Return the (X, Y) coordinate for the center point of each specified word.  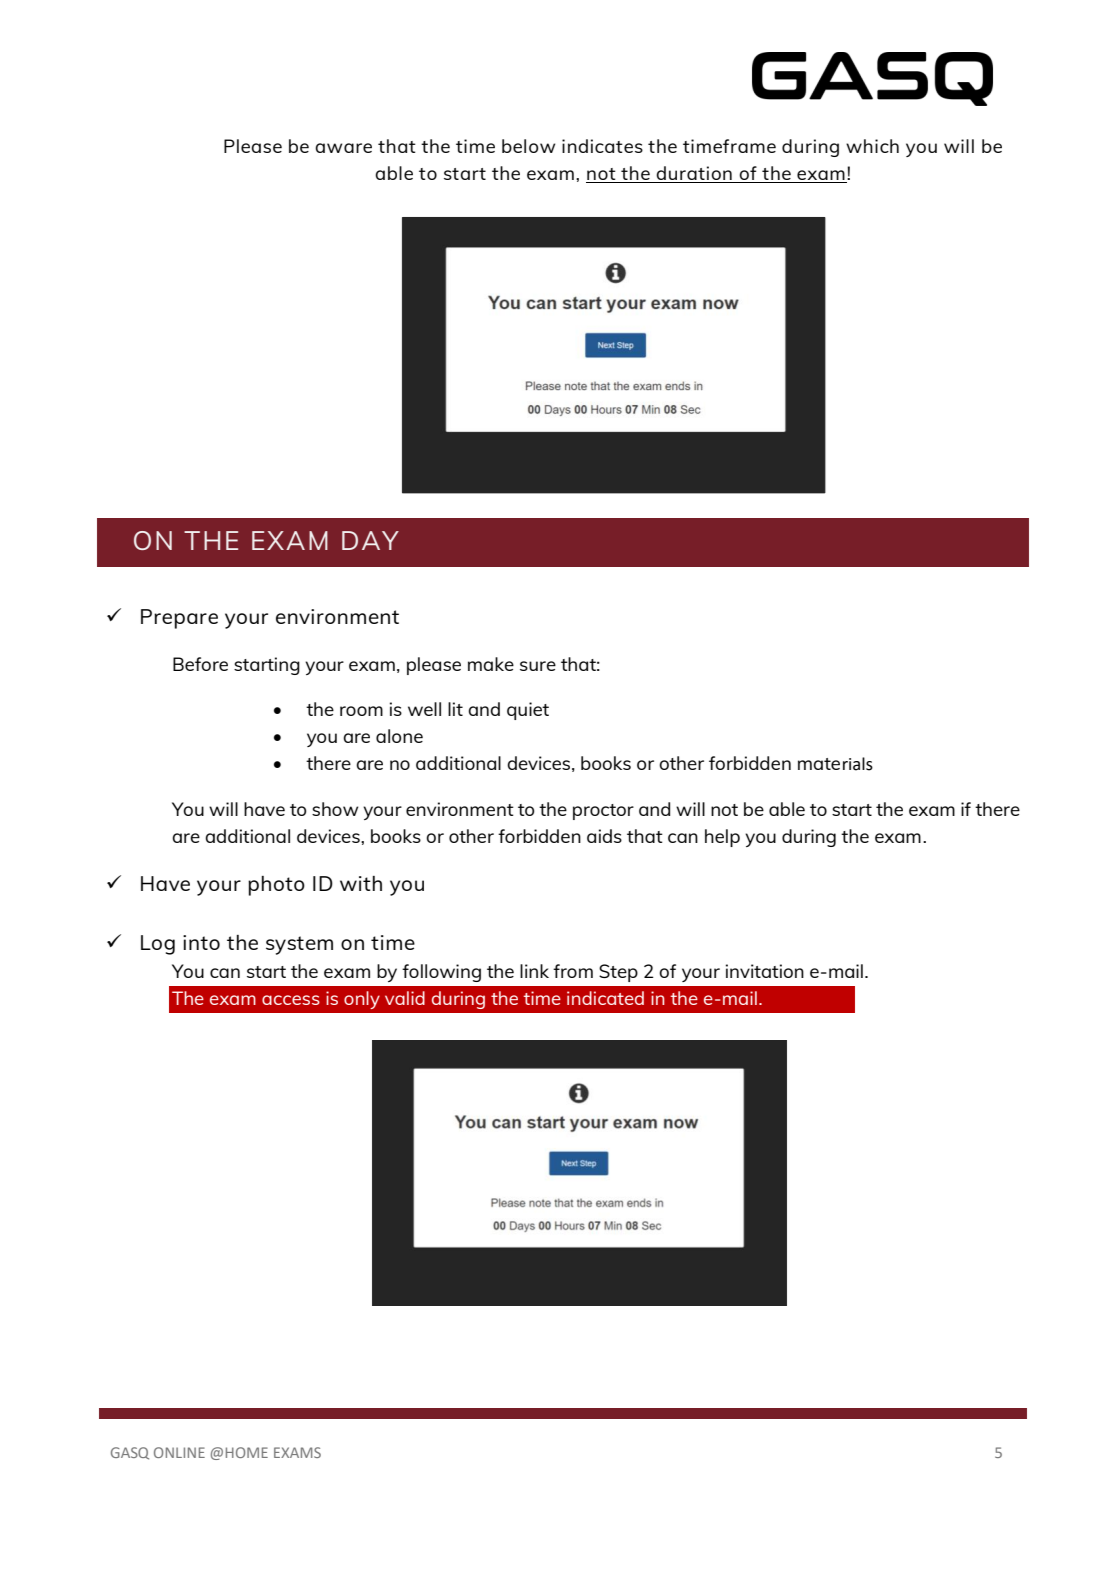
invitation (765, 971)
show (335, 809)
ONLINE (179, 1452)
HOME (247, 1452)
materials (835, 764)
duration (694, 174)
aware (343, 148)
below (528, 146)
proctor (603, 812)
